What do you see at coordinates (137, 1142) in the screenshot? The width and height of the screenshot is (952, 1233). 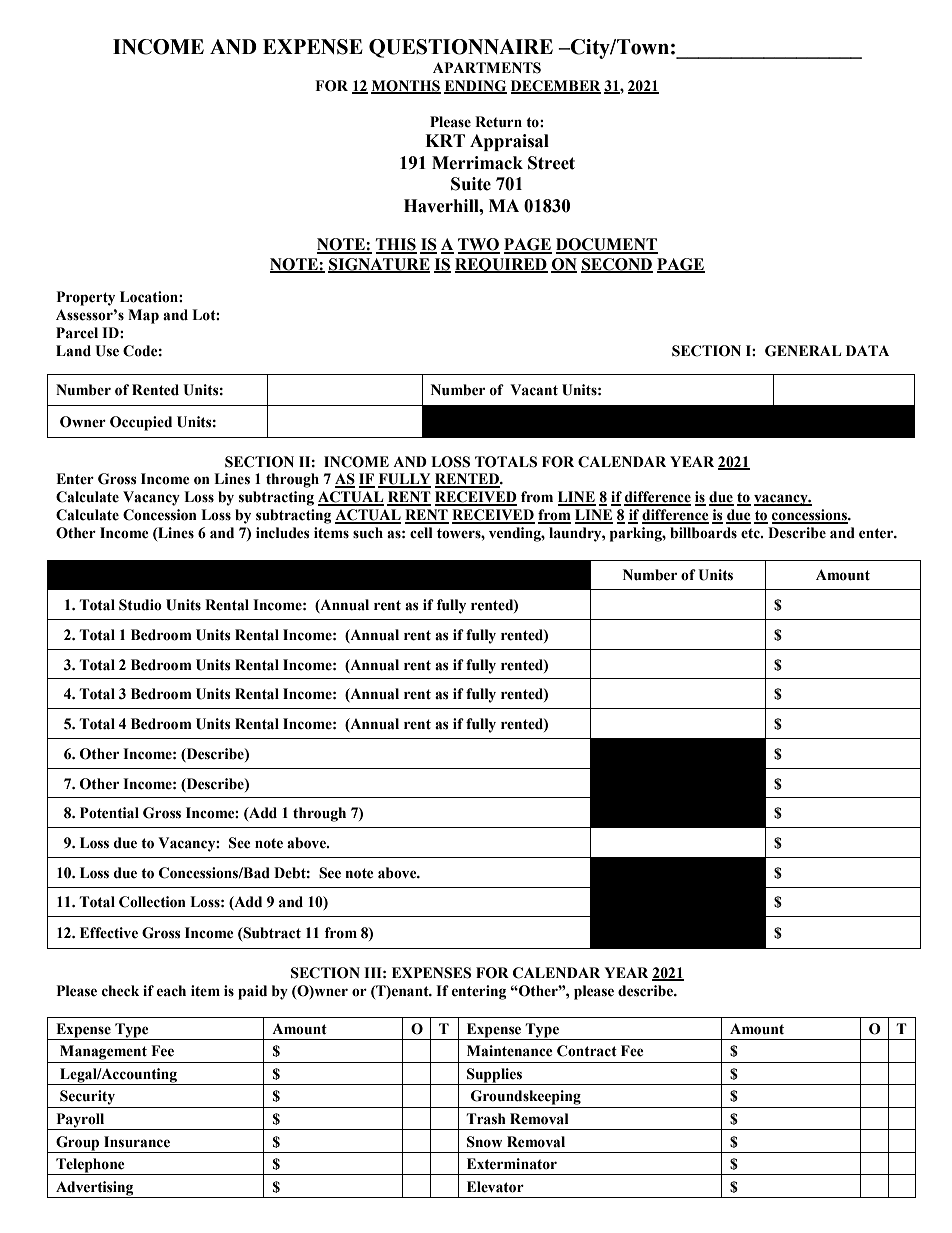 I see `Insurance` at bounding box center [137, 1142].
